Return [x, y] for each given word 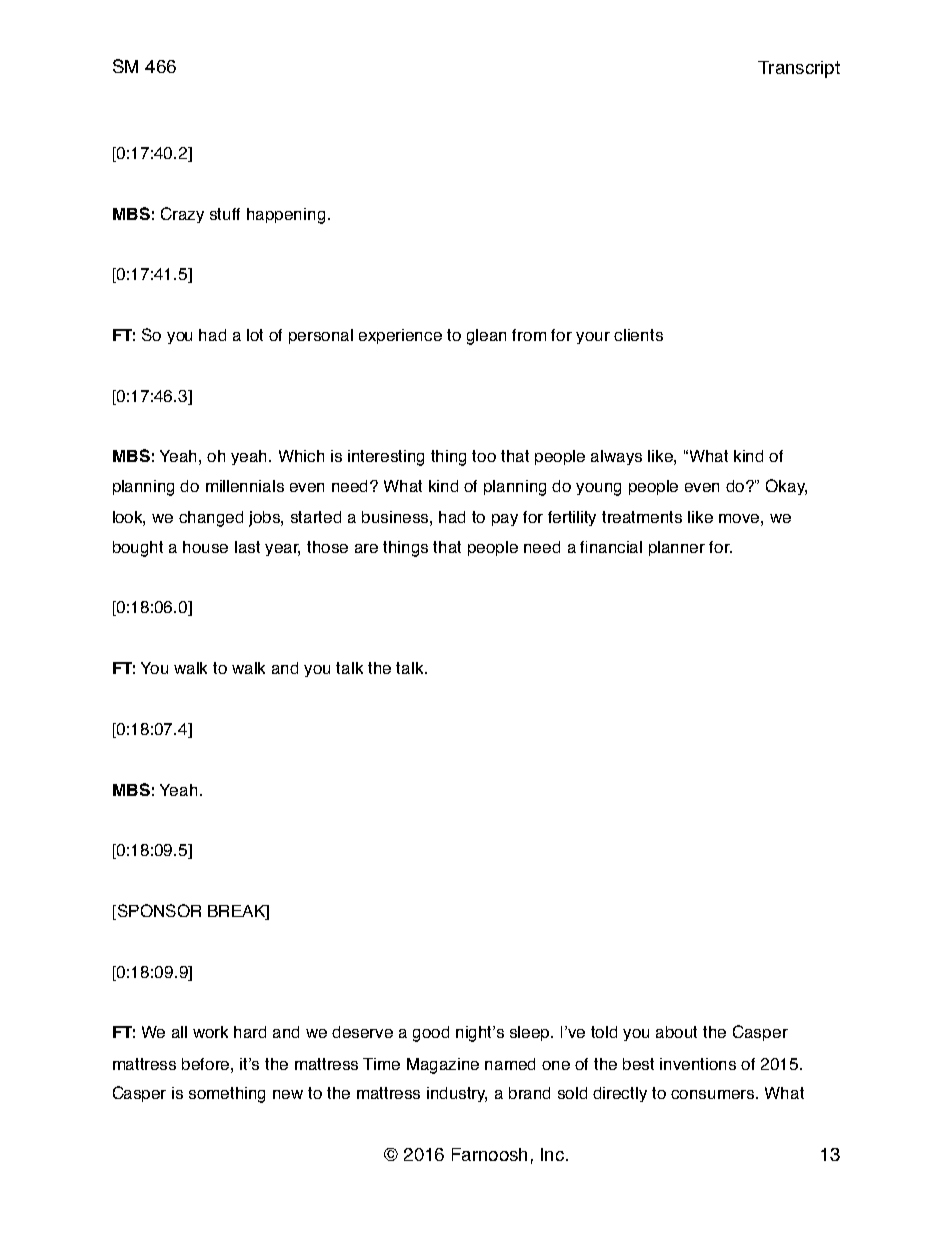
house [205, 547]
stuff [225, 214]
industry [457, 1094]
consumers [714, 1094]
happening [286, 216]
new [288, 1094]
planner [677, 548]
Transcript [799, 69]
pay [505, 520]
